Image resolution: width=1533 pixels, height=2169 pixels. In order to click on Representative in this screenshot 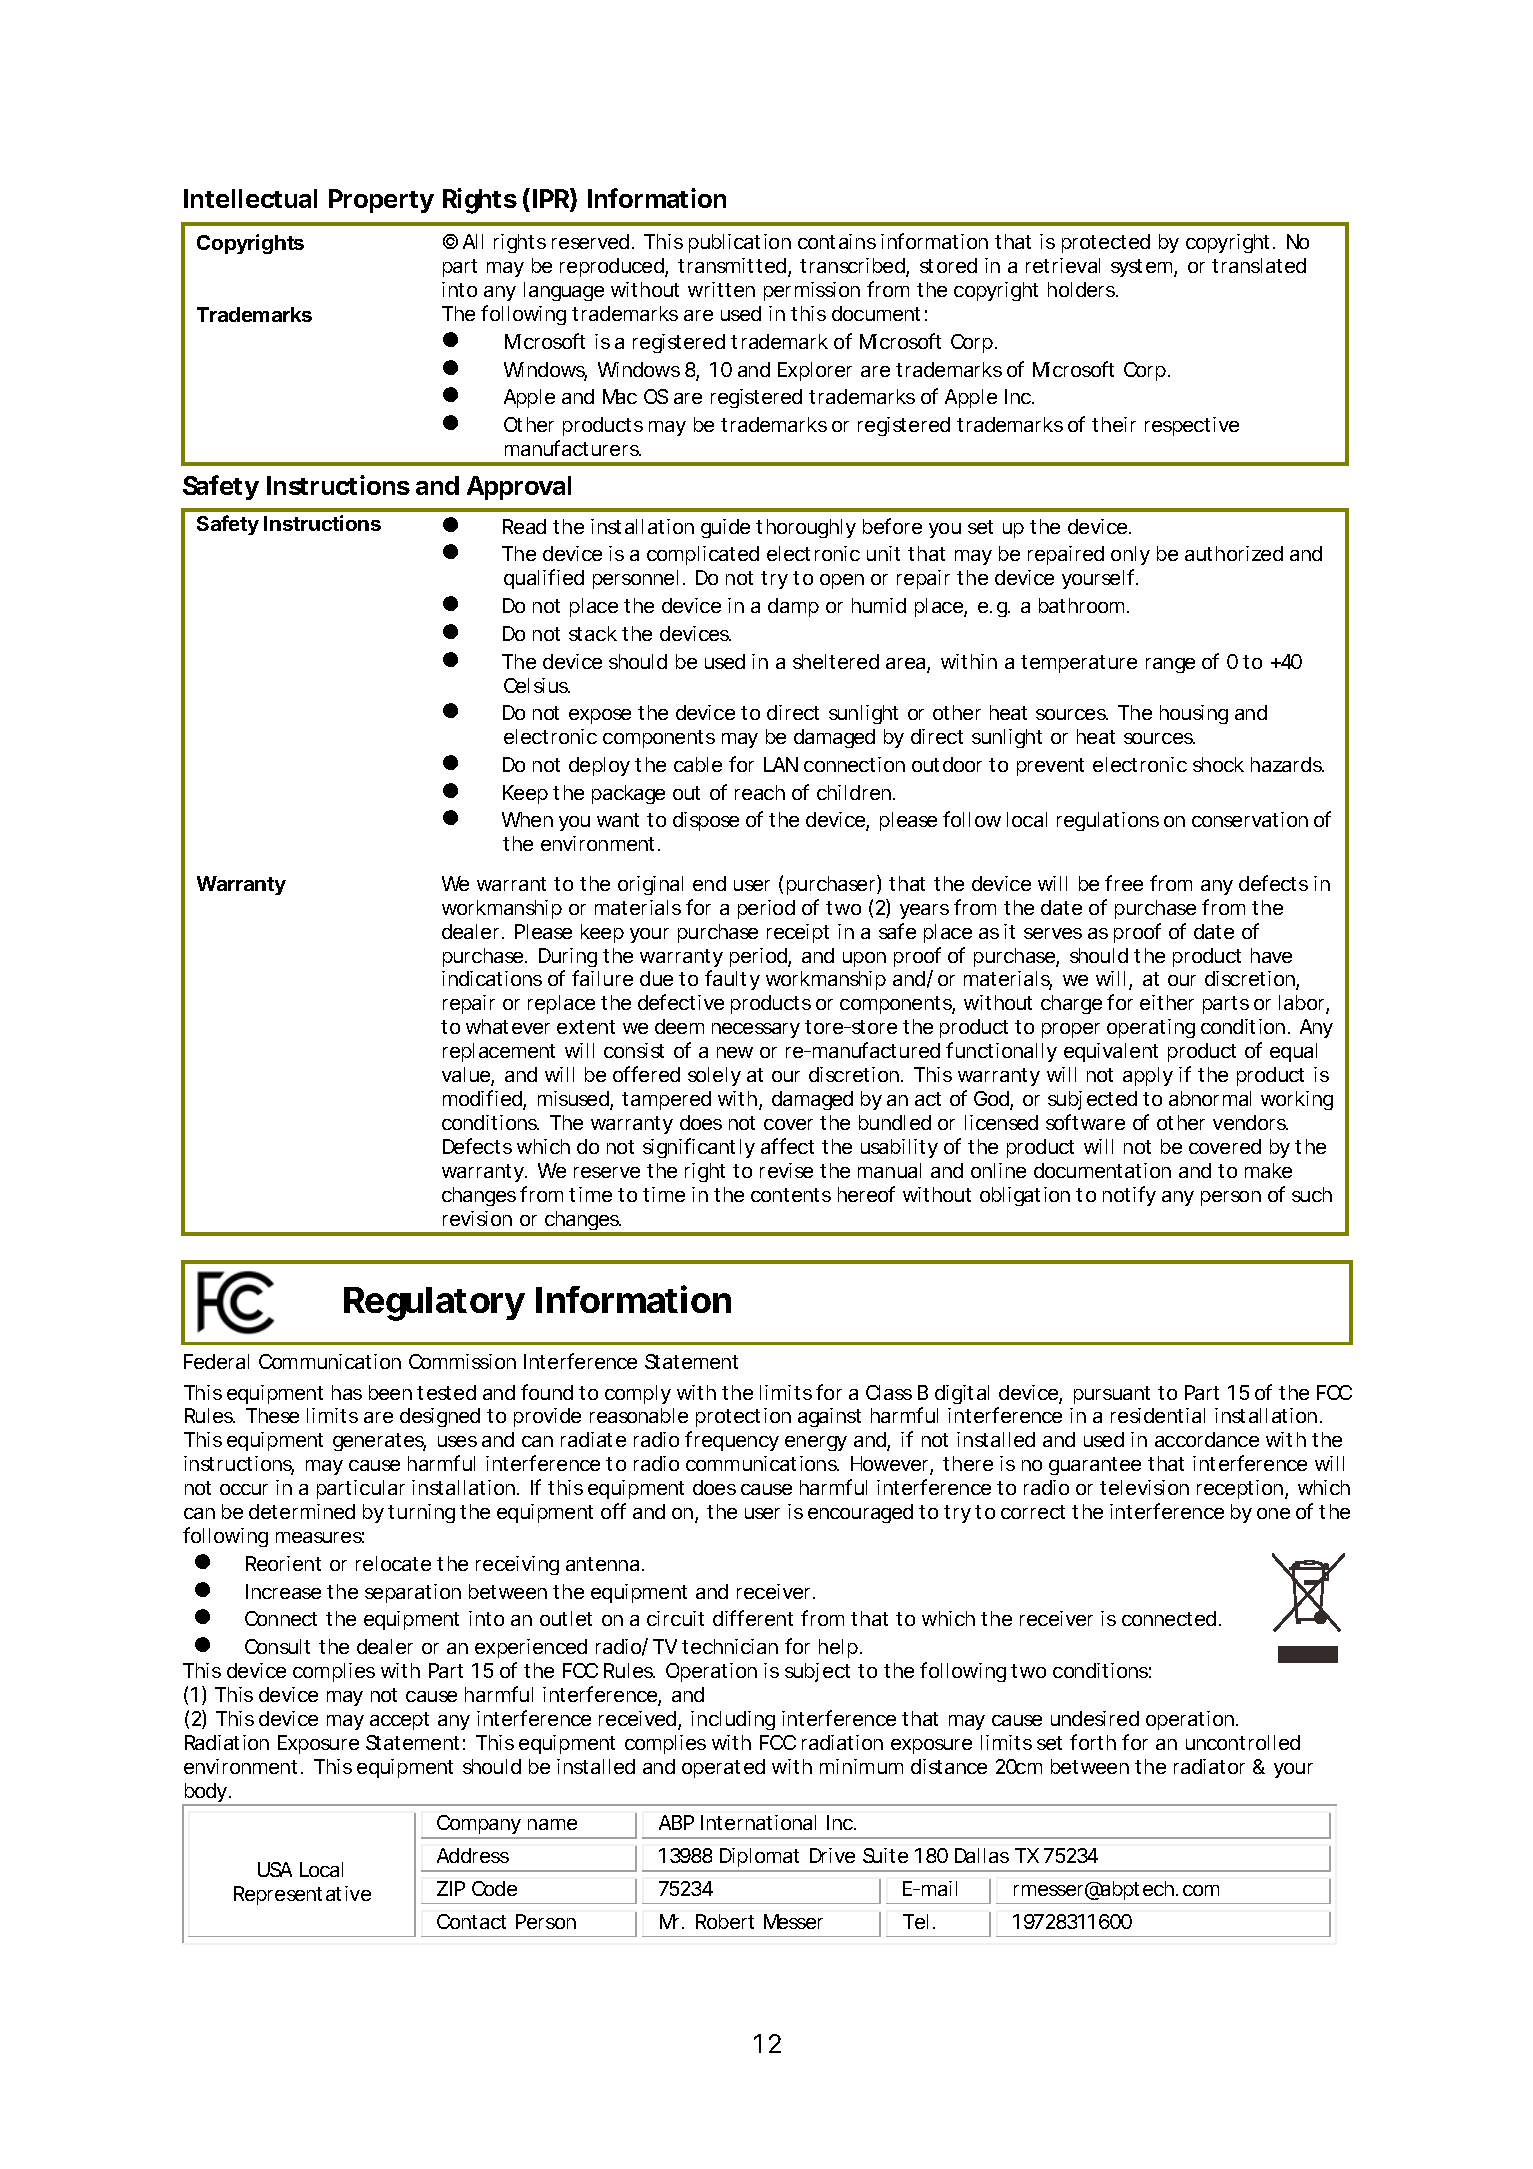, I will do `click(302, 1895)`.
